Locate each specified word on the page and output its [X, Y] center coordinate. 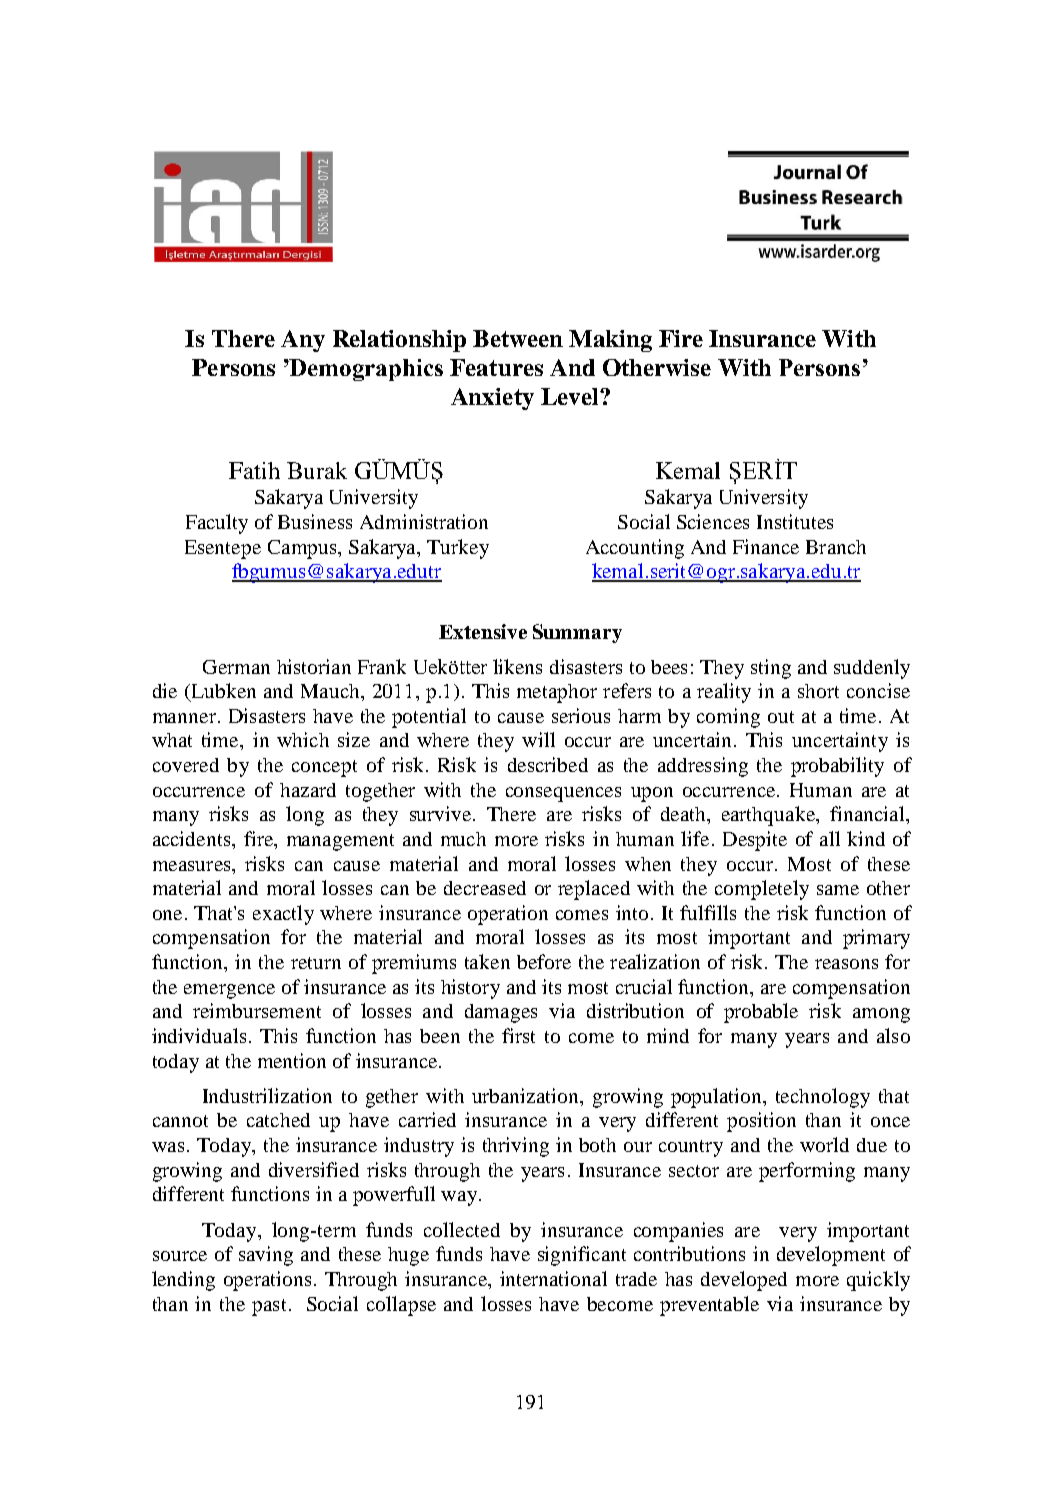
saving [266, 1256]
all [830, 838]
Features [496, 367]
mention [292, 1060]
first [518, 1035]
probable [761, 1013]
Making [610, 341]
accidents [193, 838]
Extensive [483, 631]
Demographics [365, 370]
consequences [563, 794]
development [831, 1256]
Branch [836, 547]
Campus [303, 549]
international [553, 1278]
